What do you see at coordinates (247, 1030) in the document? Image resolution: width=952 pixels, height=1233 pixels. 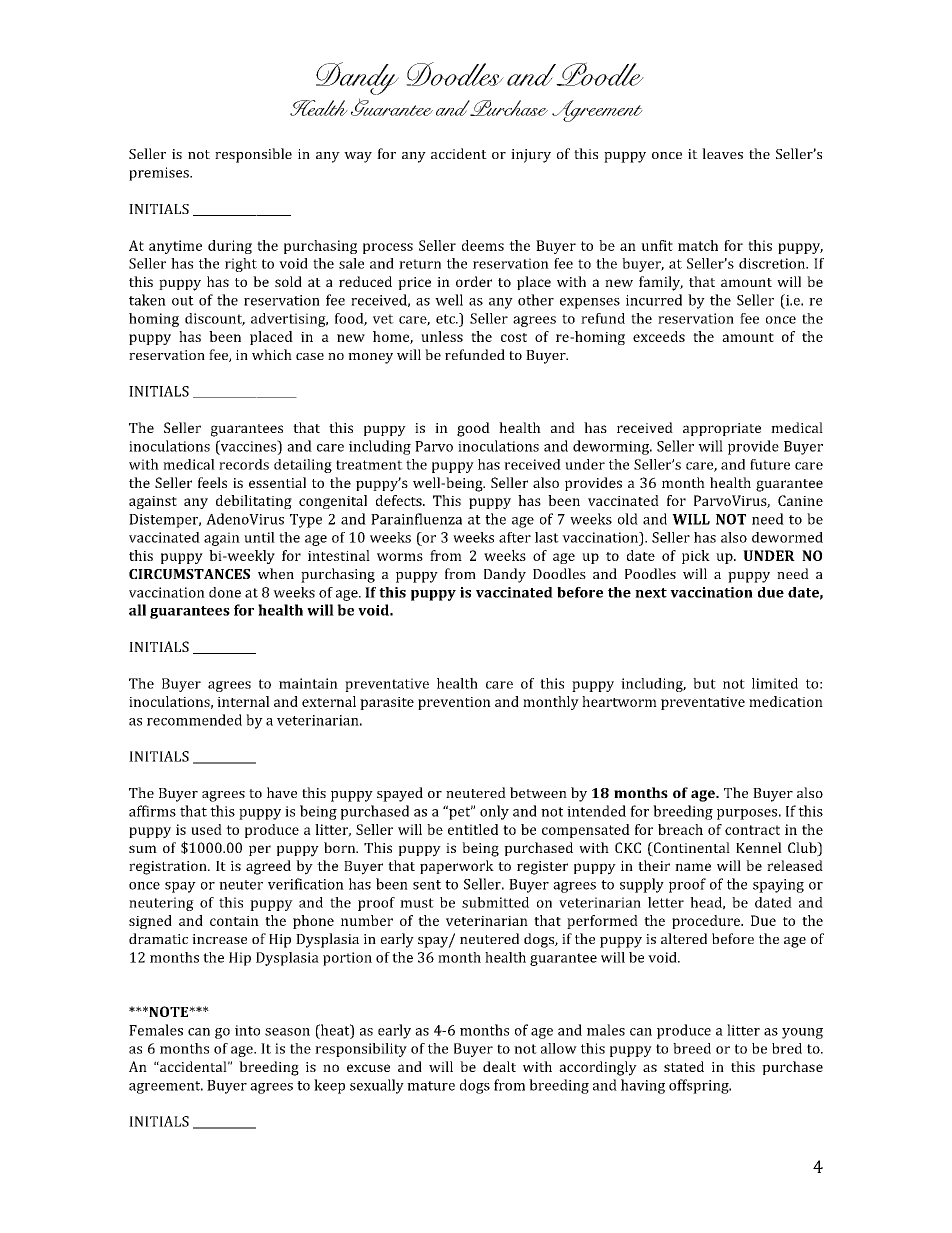 I see `into` at bounding box center [247, 1030].
